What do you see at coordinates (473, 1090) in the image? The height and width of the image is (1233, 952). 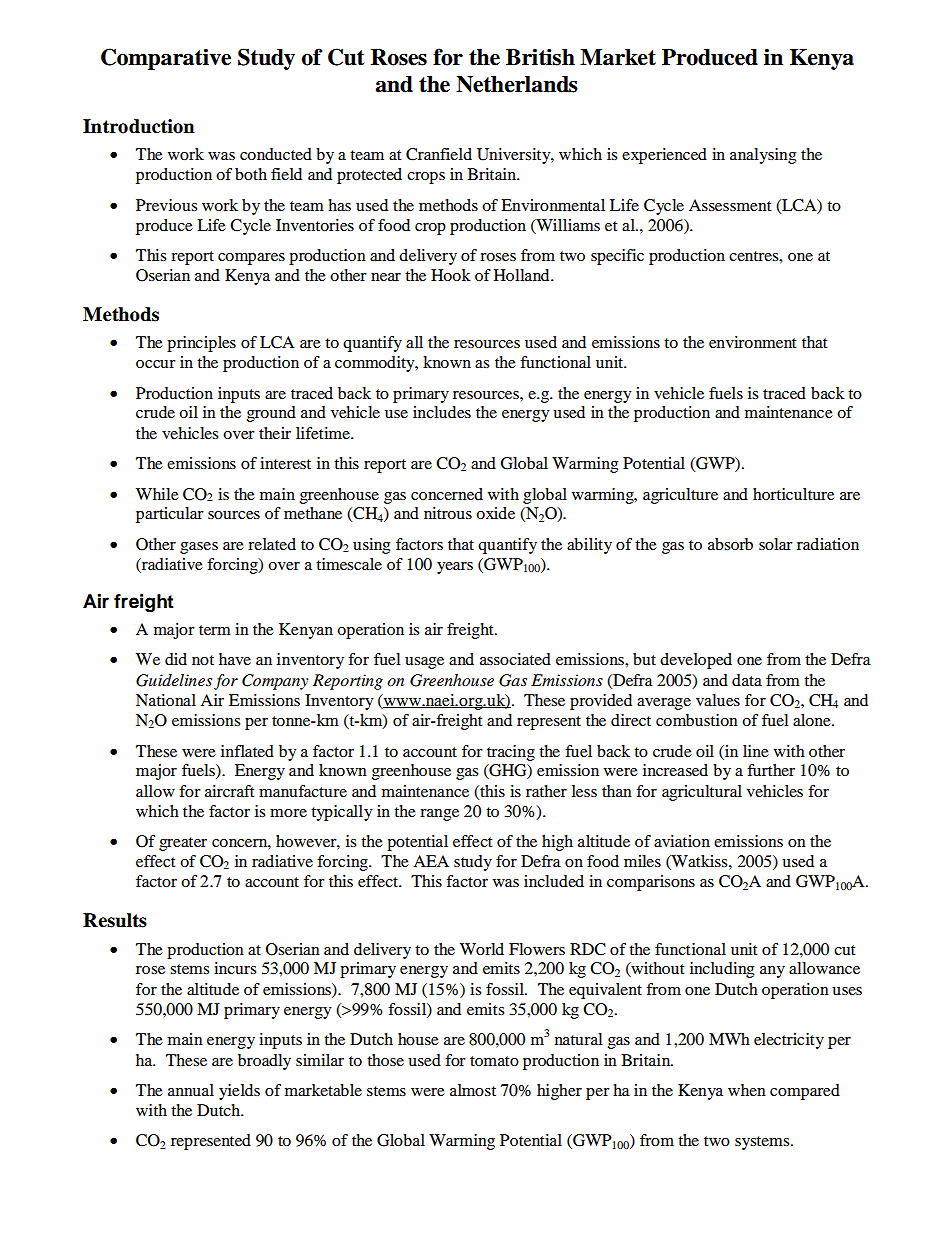 I see `almost` at bounding box center [473, 1090].
